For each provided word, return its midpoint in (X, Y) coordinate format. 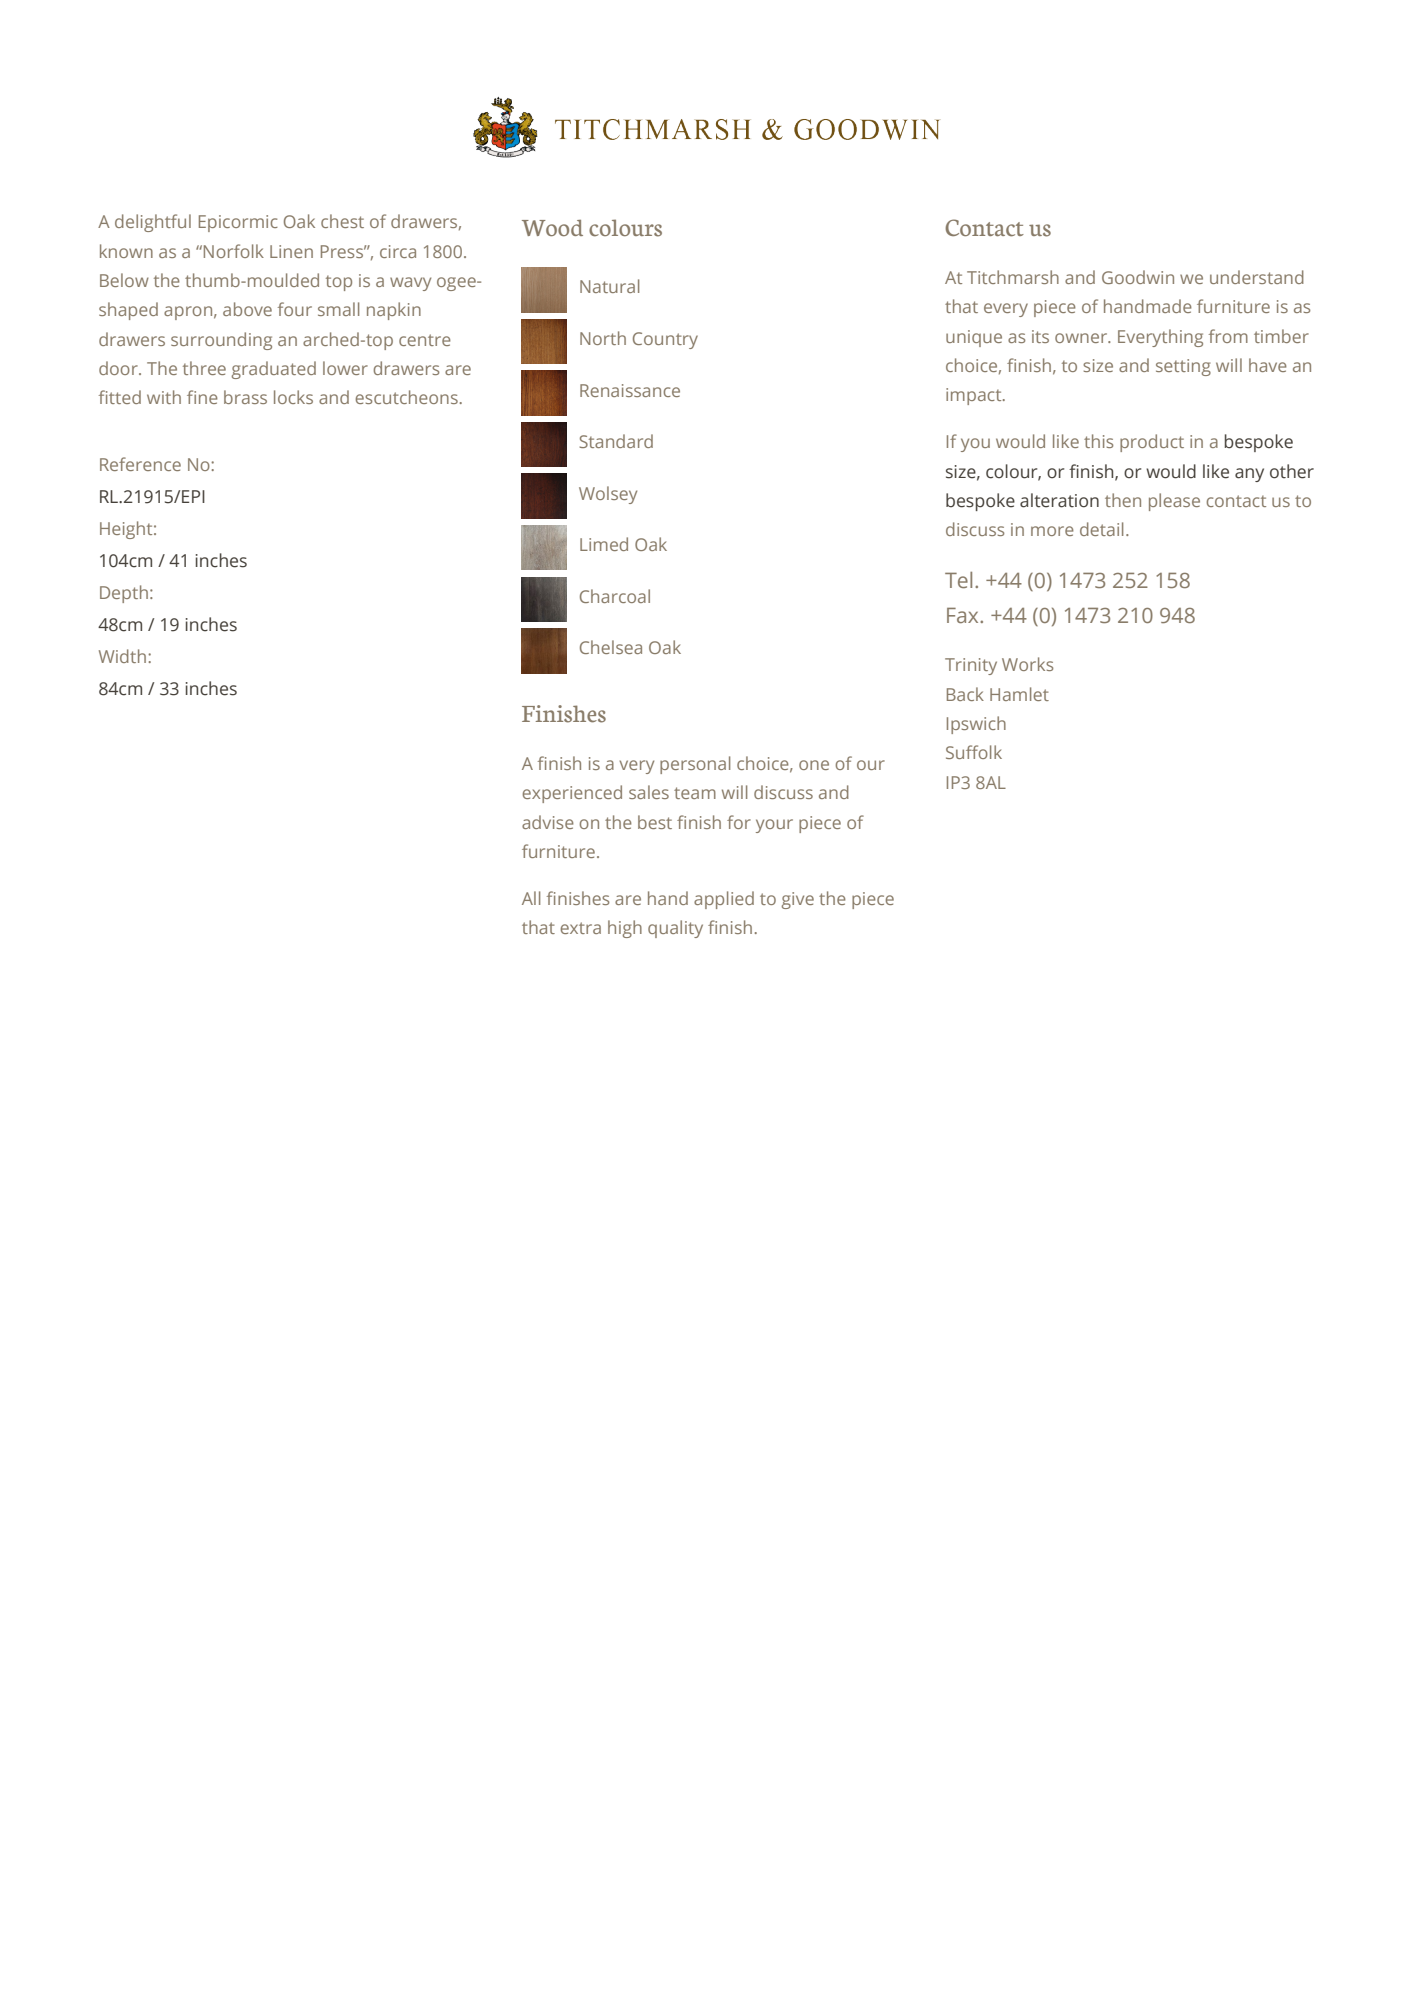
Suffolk (974, 752)
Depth (124, 594)
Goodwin (1138, 277)
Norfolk (234, 251)
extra (580, 928)
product (1152, 443)
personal (695, 765)
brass (245, 397)
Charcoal (615, 596)
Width (122, 656)
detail (1101, 529)
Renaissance (630, 390)
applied (724, 900)
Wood (552, 228)
